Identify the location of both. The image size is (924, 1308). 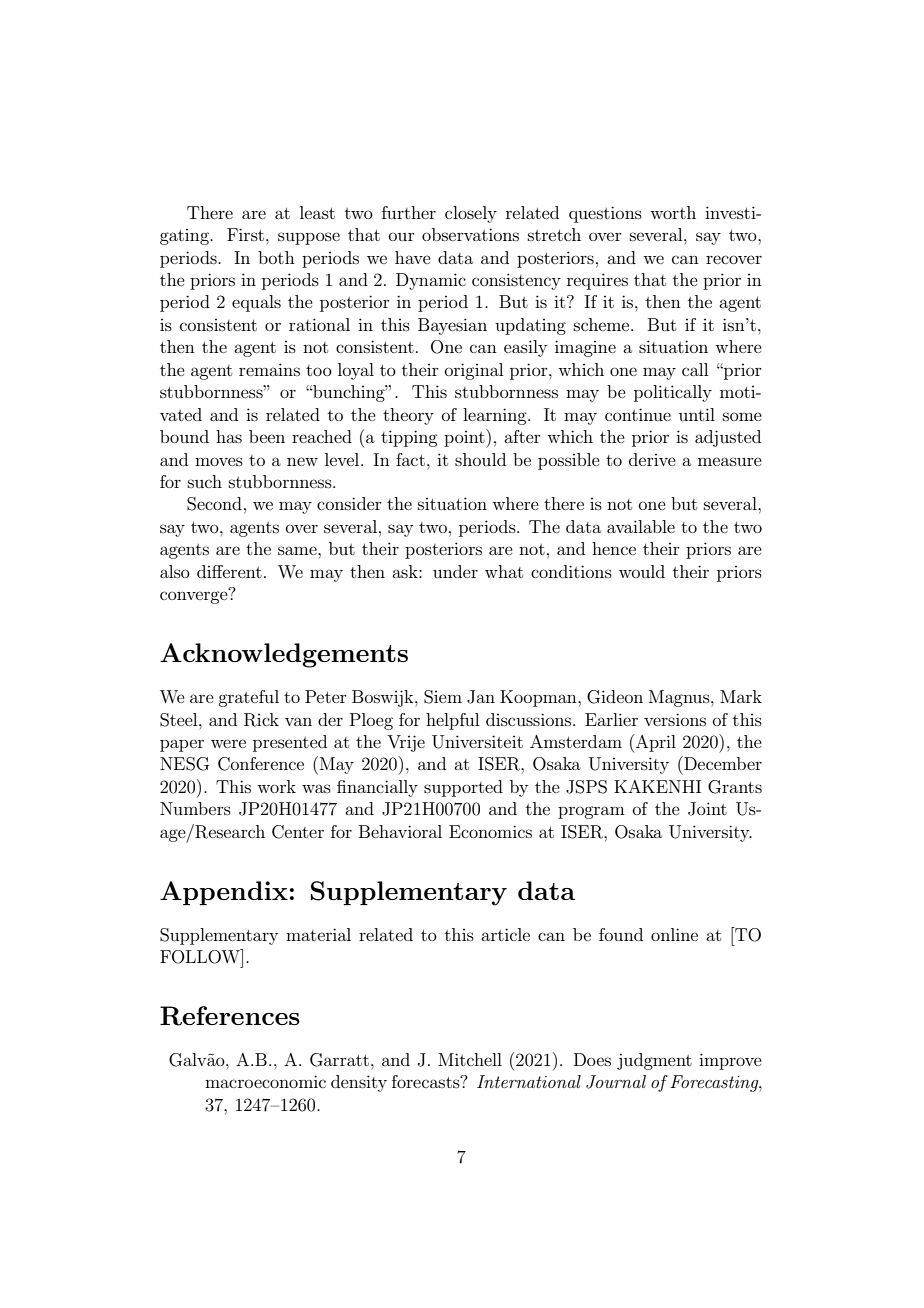
(276, 257).
